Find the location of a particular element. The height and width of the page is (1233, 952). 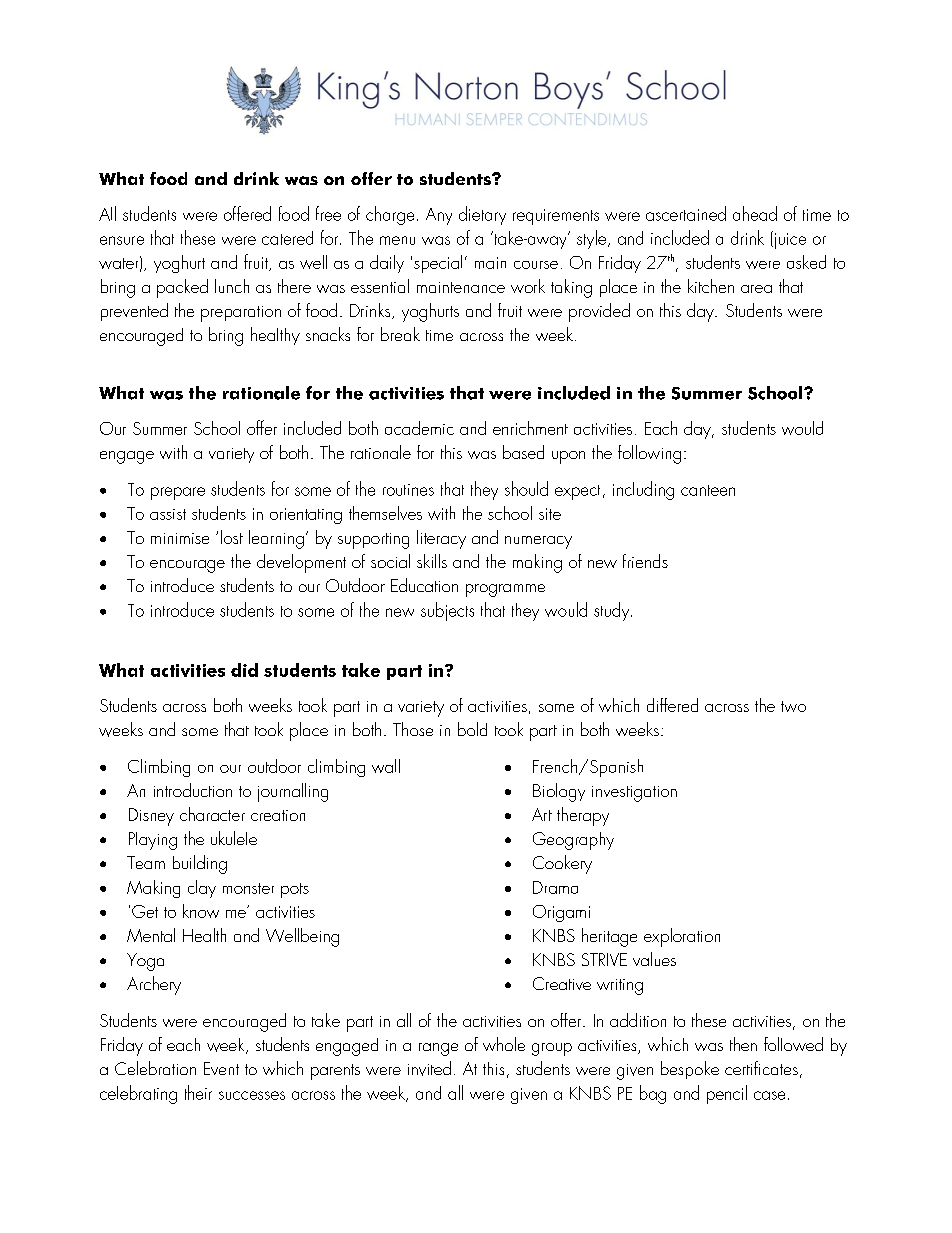

ahead is located at coordinates (755, 213).
